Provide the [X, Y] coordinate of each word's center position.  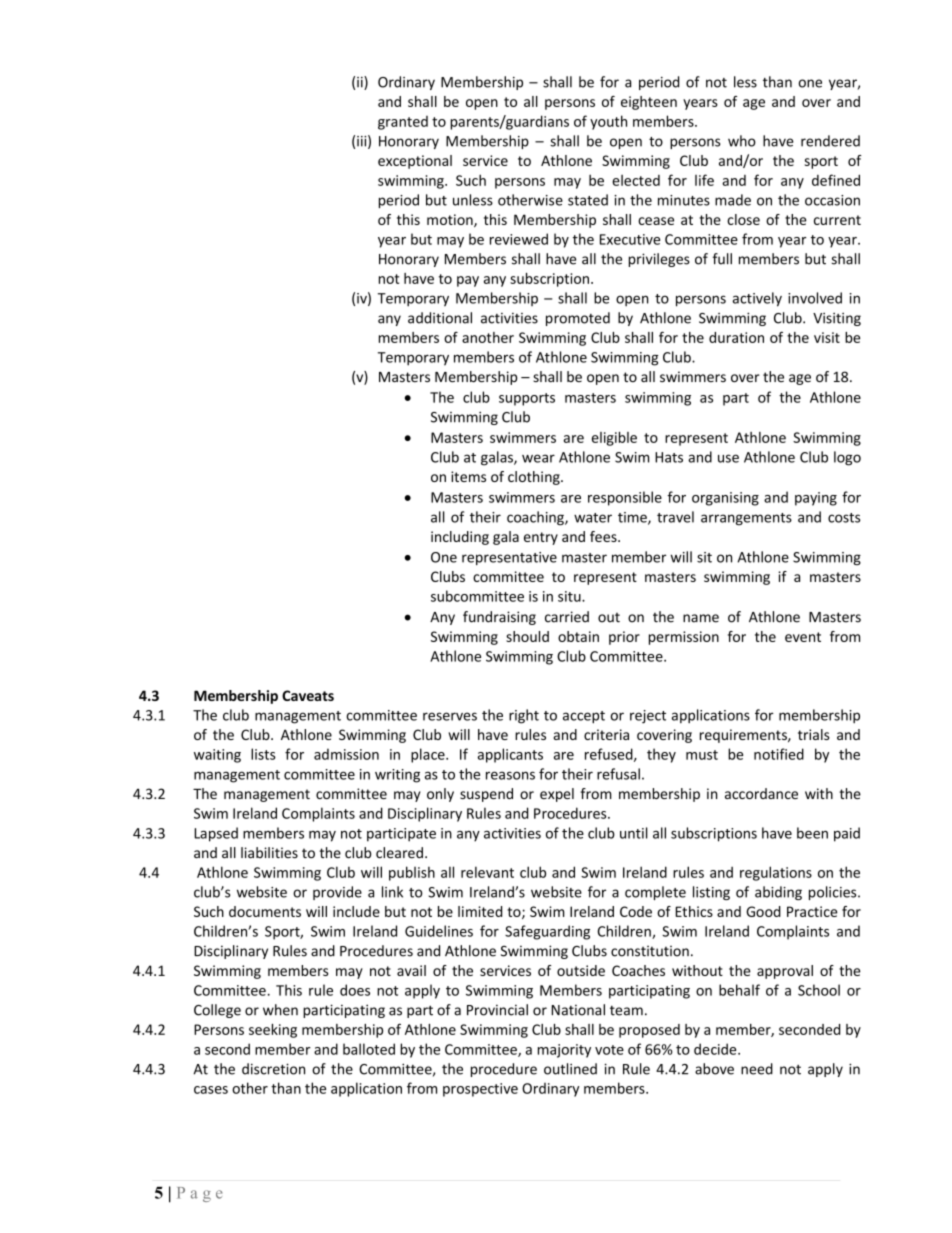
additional [440, 318]
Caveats [308, 695]
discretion [273, 1069]
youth [608, 122]
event [803, 637]
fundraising [499, 618]
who [742, 141]
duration [736, 337]
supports [527, 399]
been [812, 833]
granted [403, 123]
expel [557, 795]
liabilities [269, 853]
